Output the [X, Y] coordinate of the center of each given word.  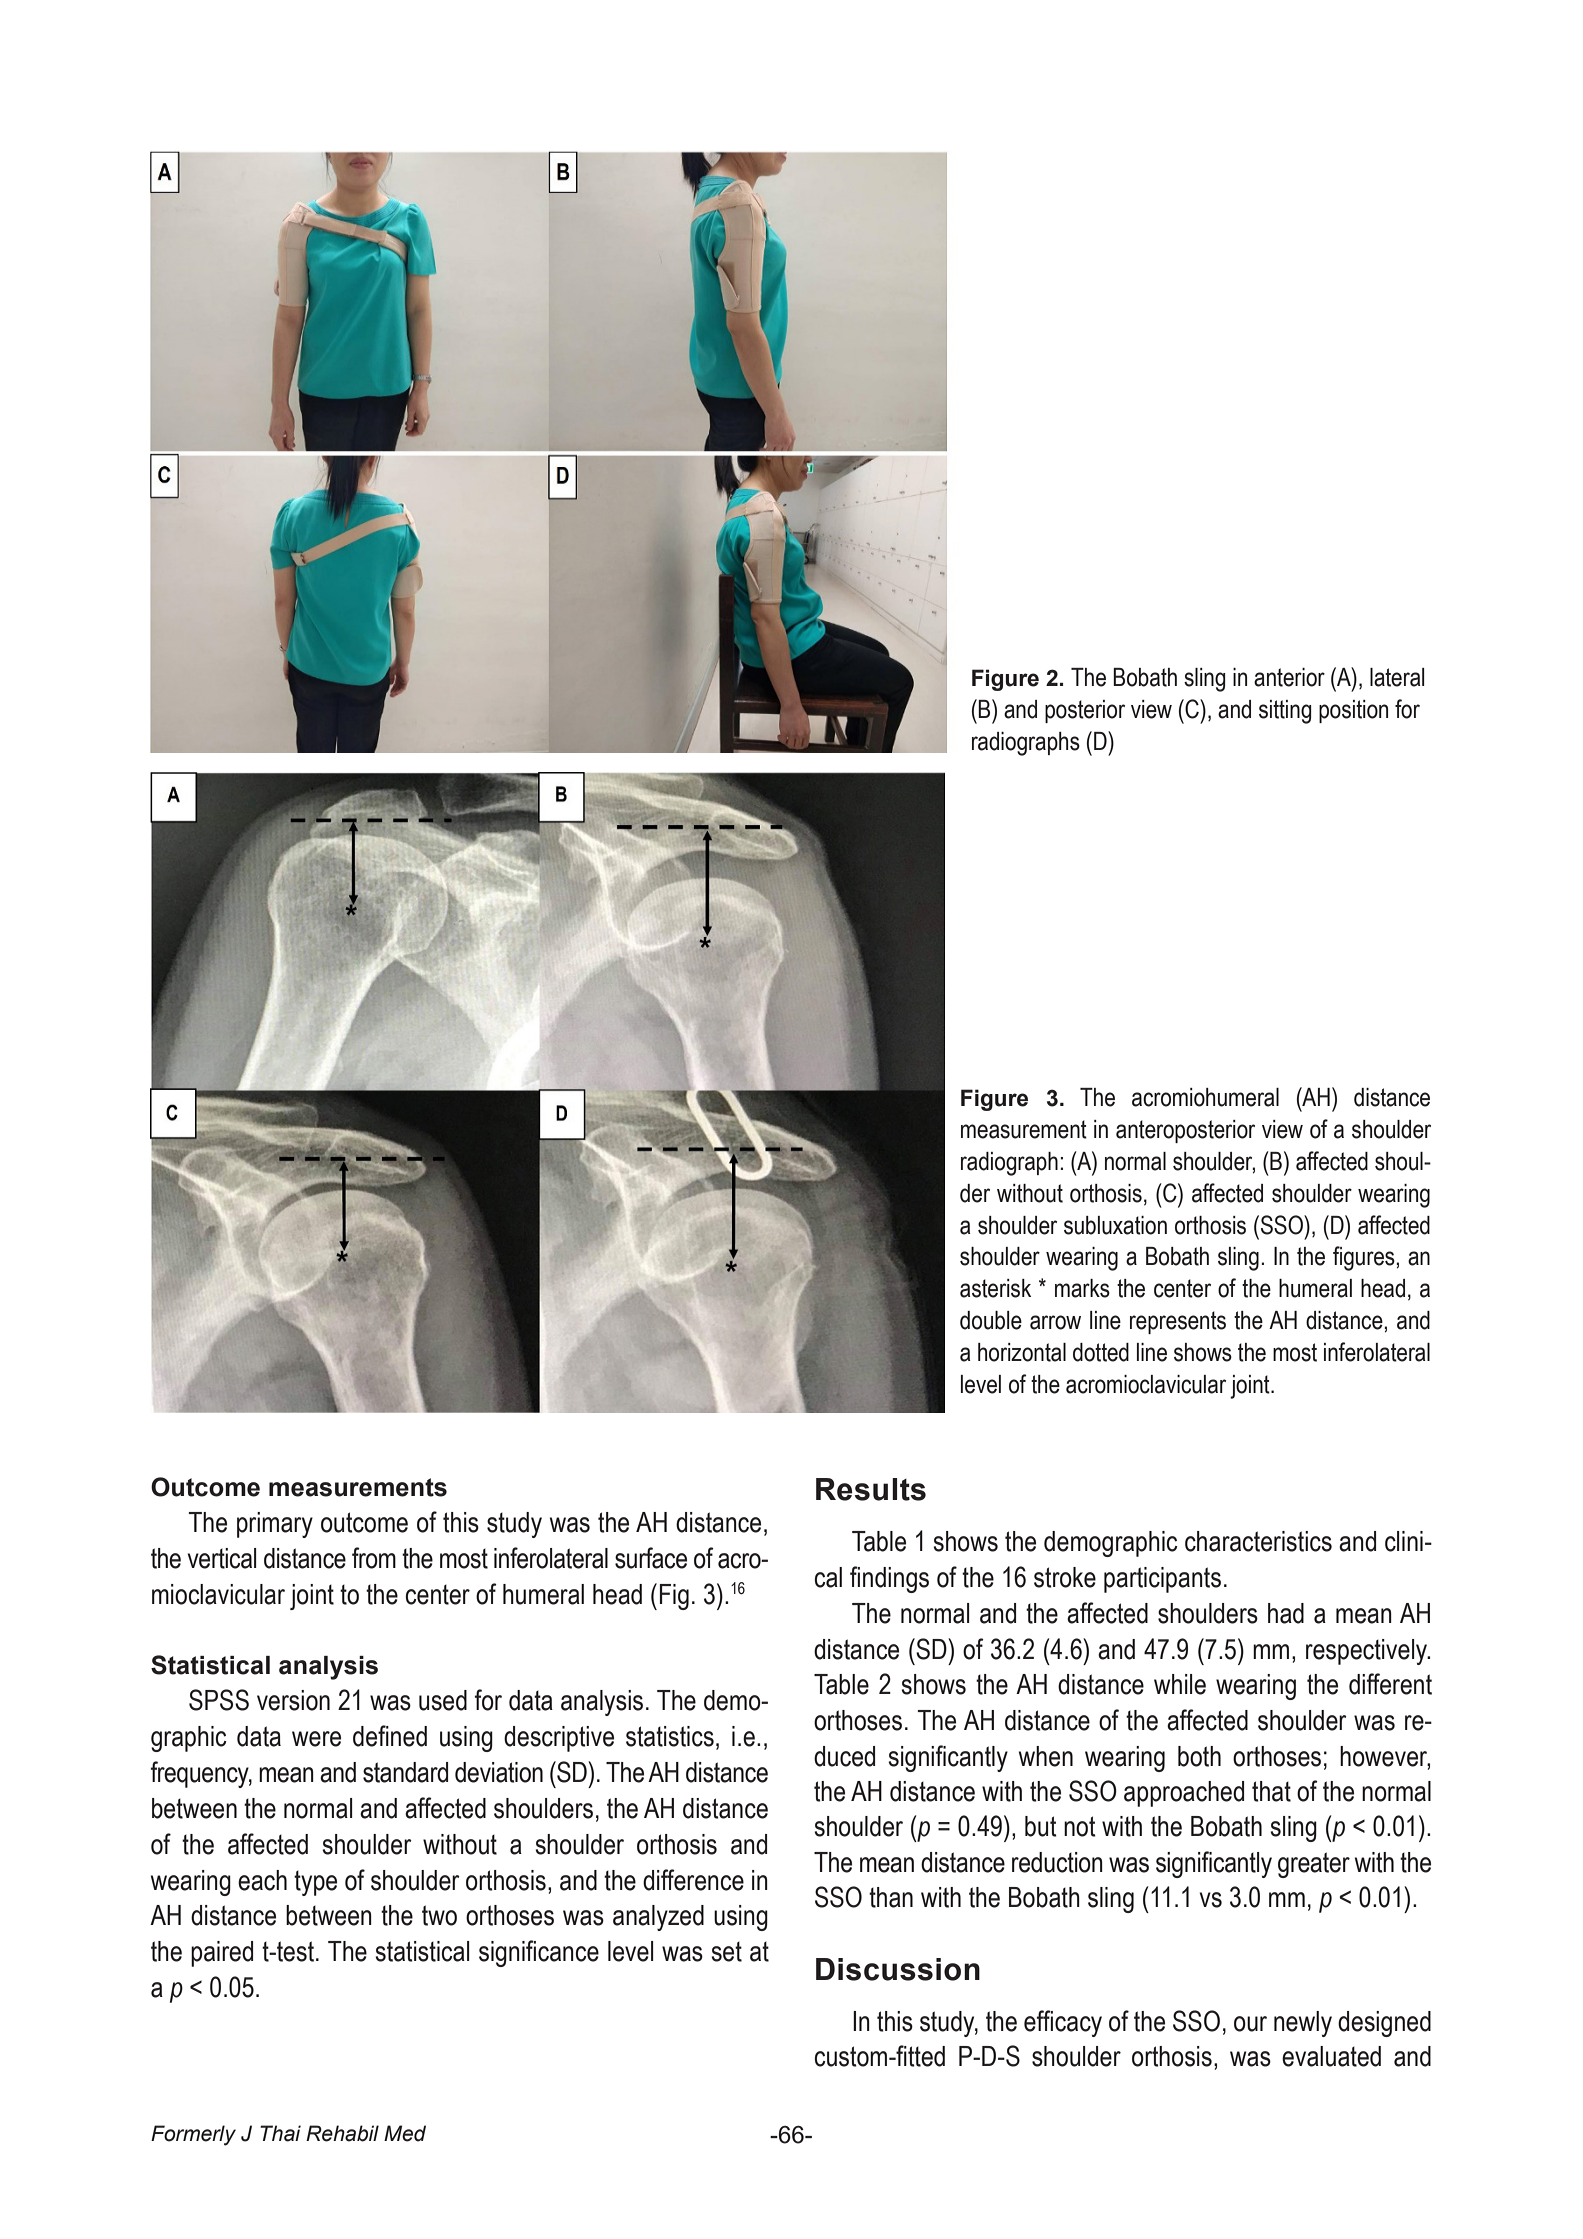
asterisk [995, 1288]
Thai [280, 2133]
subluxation [1115, 1225]
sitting [1285, 712]
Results [871, 1489]
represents [1178, 1322]
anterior [1289, 677]
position [1353, 711]
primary [275, 1525]
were [316, 1739]
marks [1082, 1288]
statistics [670, 1736]
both [1199, 1756]
